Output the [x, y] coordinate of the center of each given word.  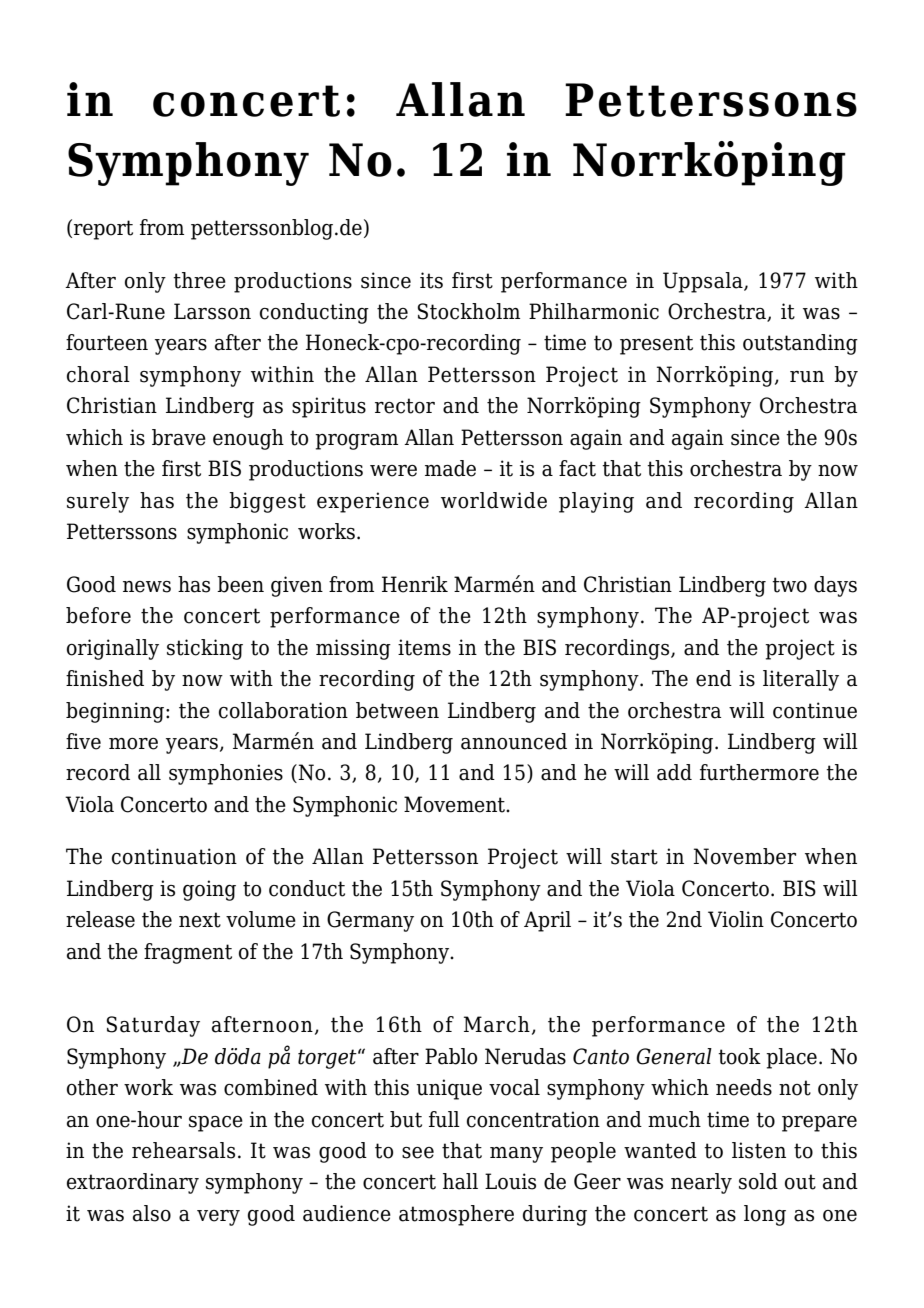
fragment [188, 953]
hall [460, 1181]
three [199, 280]
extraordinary [133, 1183]
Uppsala [704, 282]
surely [98, 502]
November [744, 856]
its [431, 280]
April [547, 921]
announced [514, 741]
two [789, 585]
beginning [115, 712]
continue [815, 710]
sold [758, 1181]
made [450, 468]
